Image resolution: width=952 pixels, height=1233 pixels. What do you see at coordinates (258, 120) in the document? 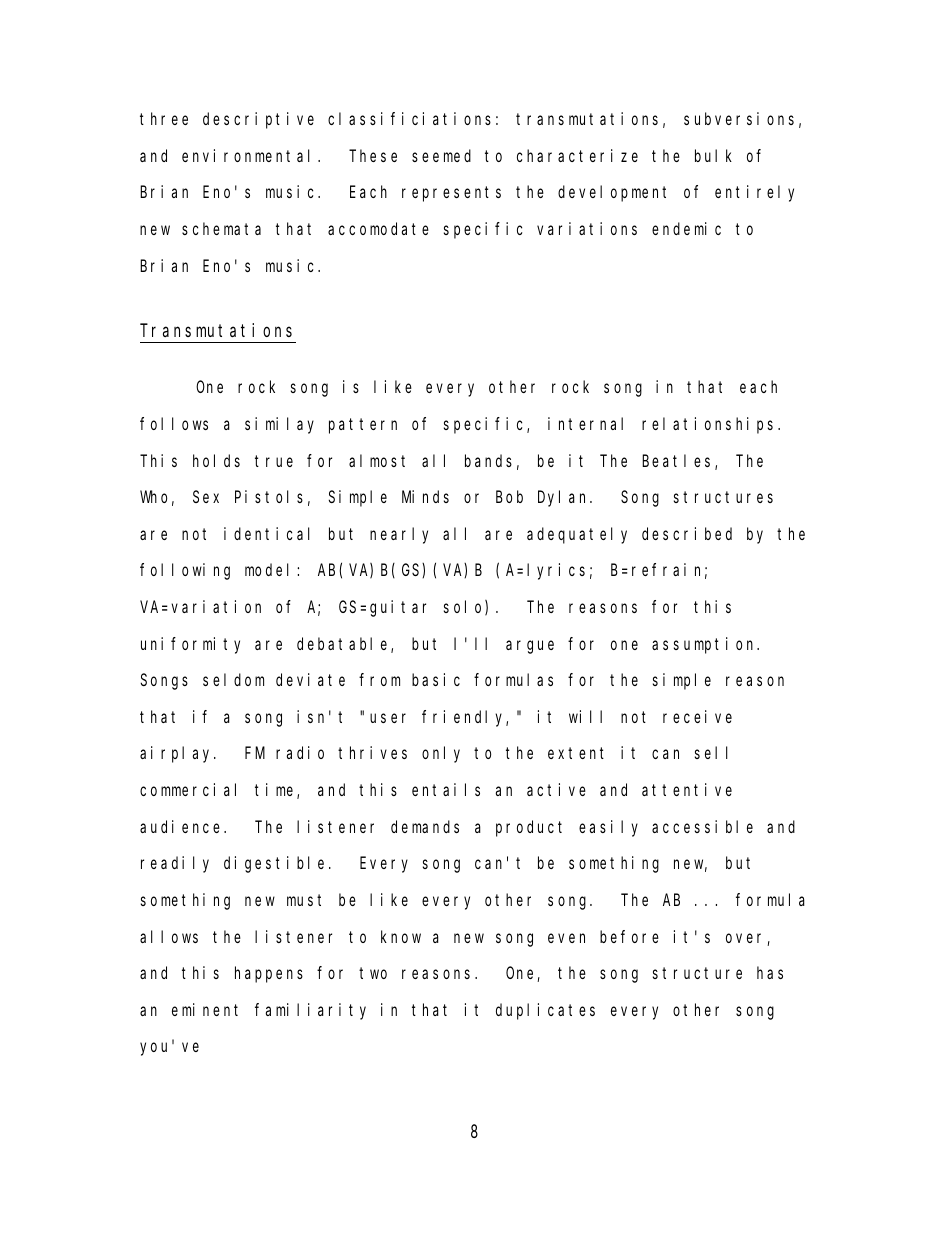
I see `descriptive` at bounding box center [258, 120].
